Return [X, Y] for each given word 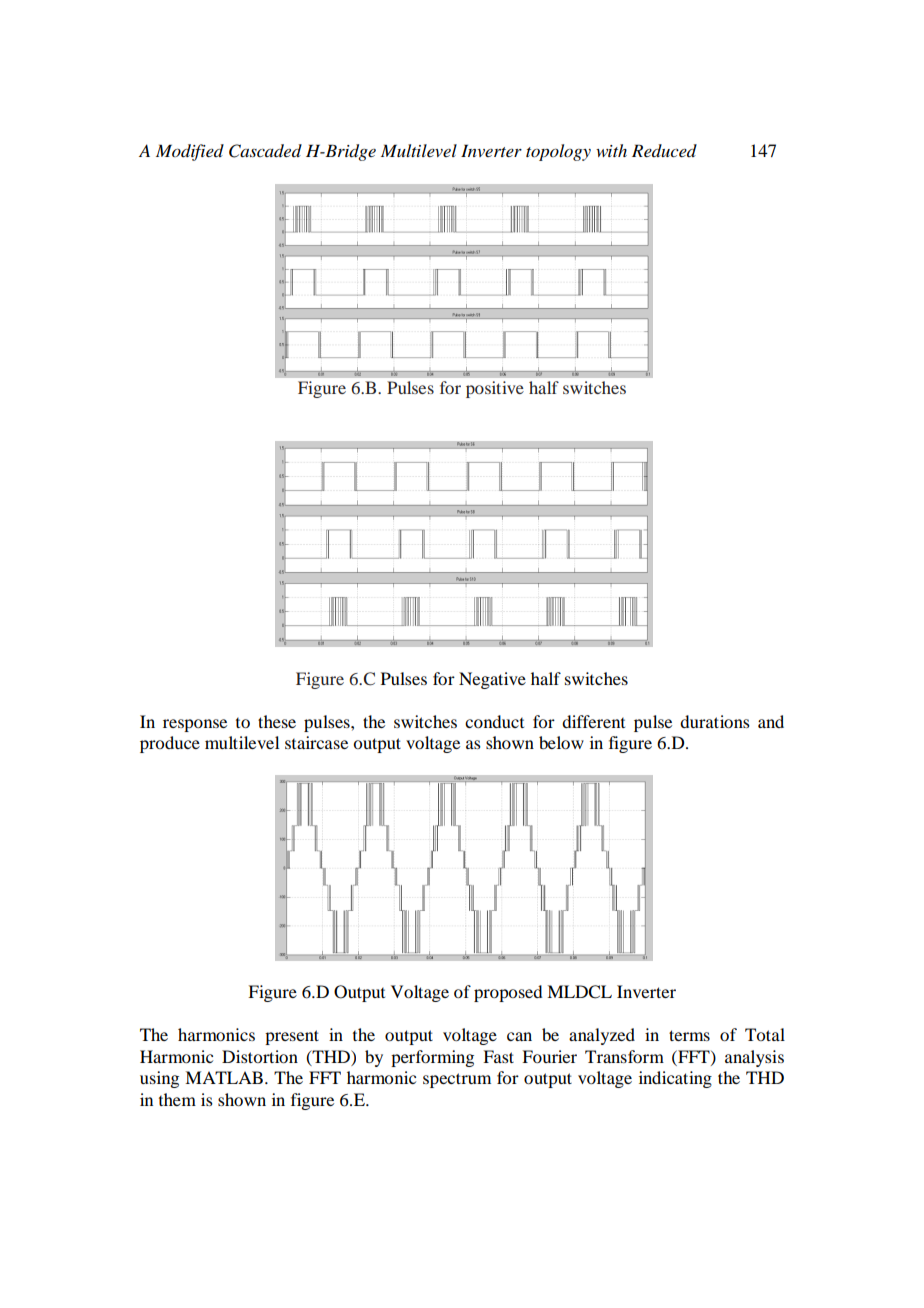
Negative [492, 680]
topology [558, 152]
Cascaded [265, 151]
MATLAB [224, 1077]
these [277, 721]
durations [715, 721]
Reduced [664, 150]
